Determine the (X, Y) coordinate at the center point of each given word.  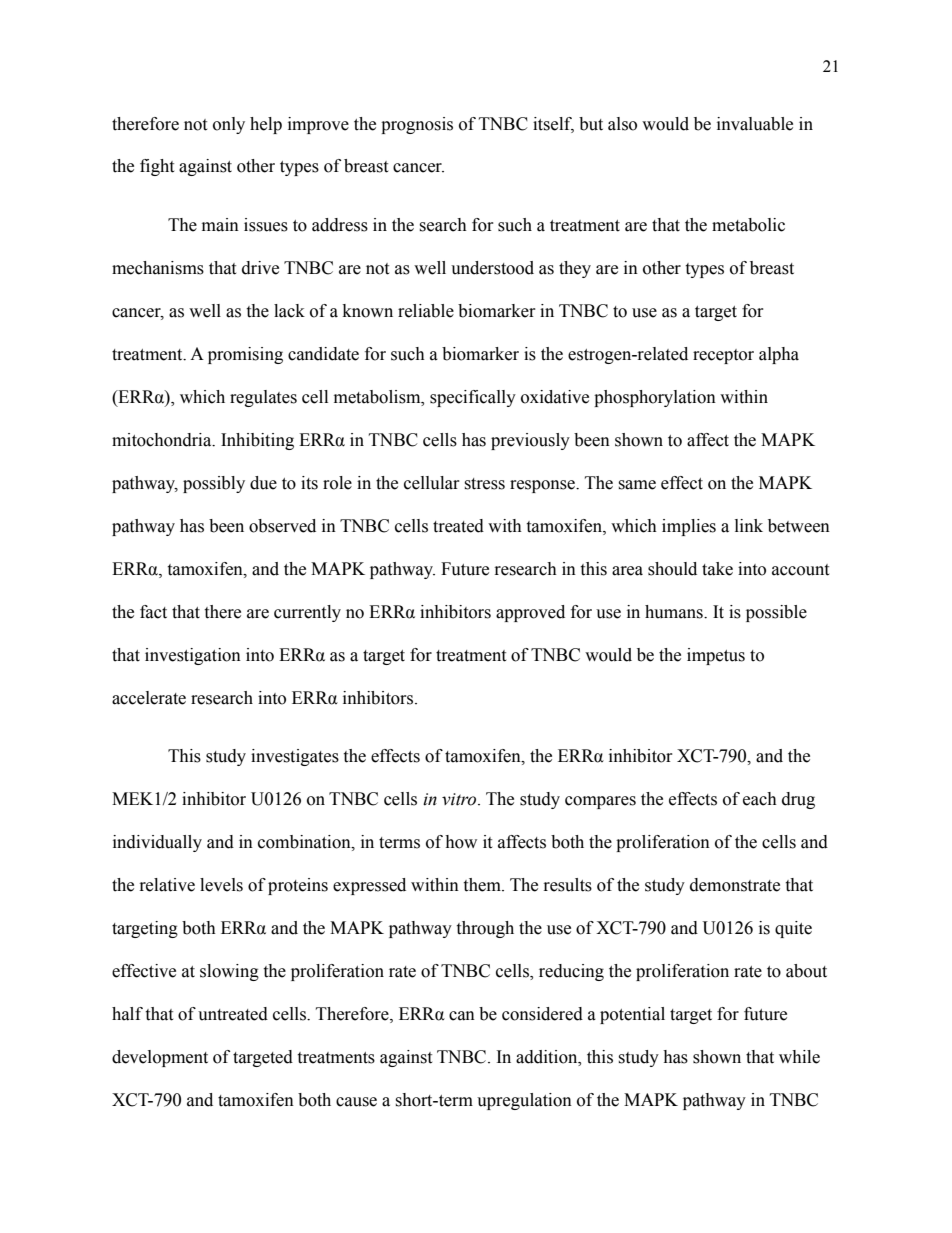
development (160, 1058)
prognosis (417, 125)
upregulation (524, 1101)
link (749, 525)
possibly (214, 484)
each (760, 799)
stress (484, 484)
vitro (460, 799)
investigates (295, 757)
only (229, 125)
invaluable (755, 124)
